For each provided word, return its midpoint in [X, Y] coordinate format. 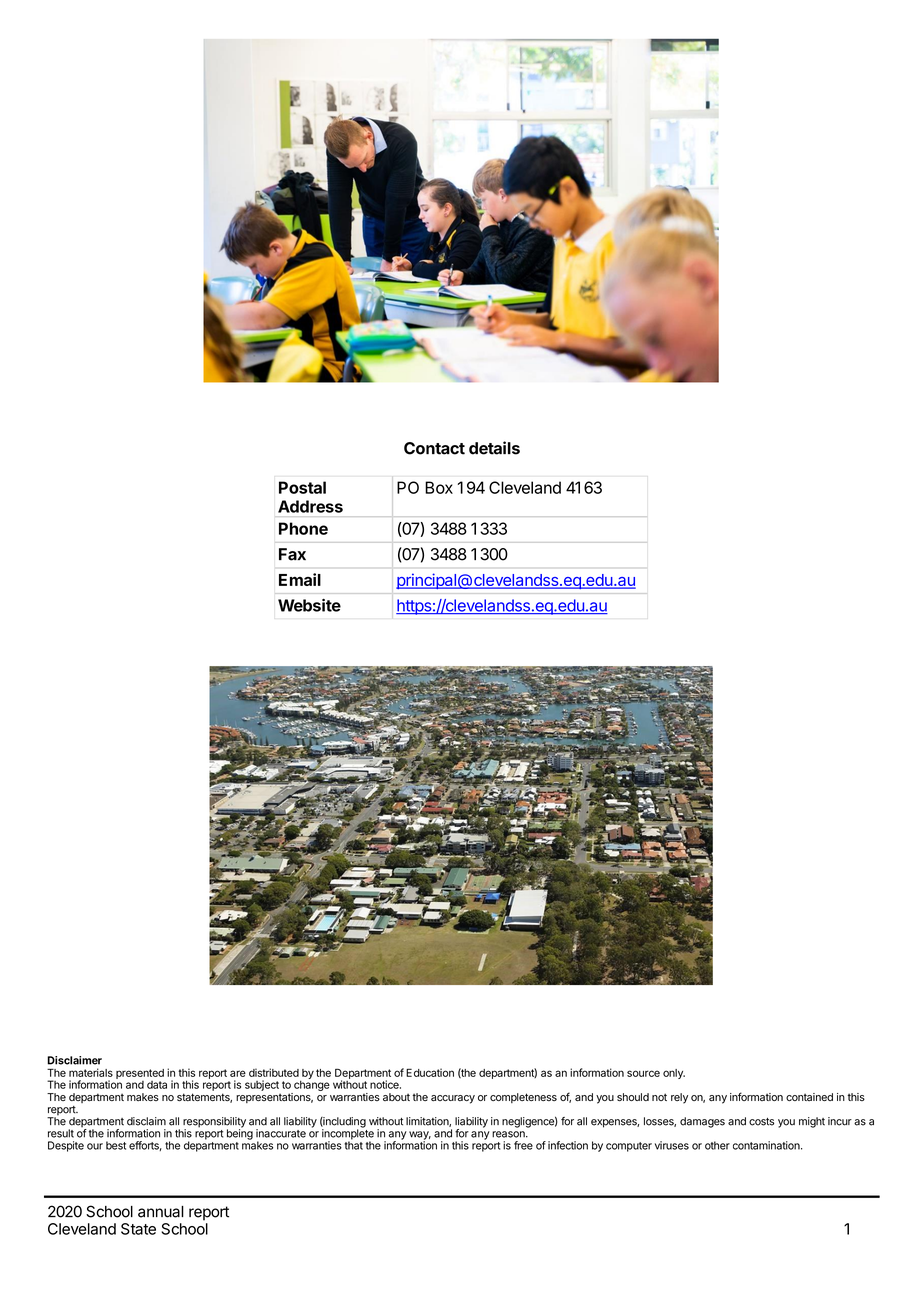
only [674, 1074]
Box [439, 487]
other [717, 1145]
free [523, 1145]
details [494, 448]
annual [161, 1212]
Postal [302, 487]
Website [309, 605]
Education [430, 1072]
